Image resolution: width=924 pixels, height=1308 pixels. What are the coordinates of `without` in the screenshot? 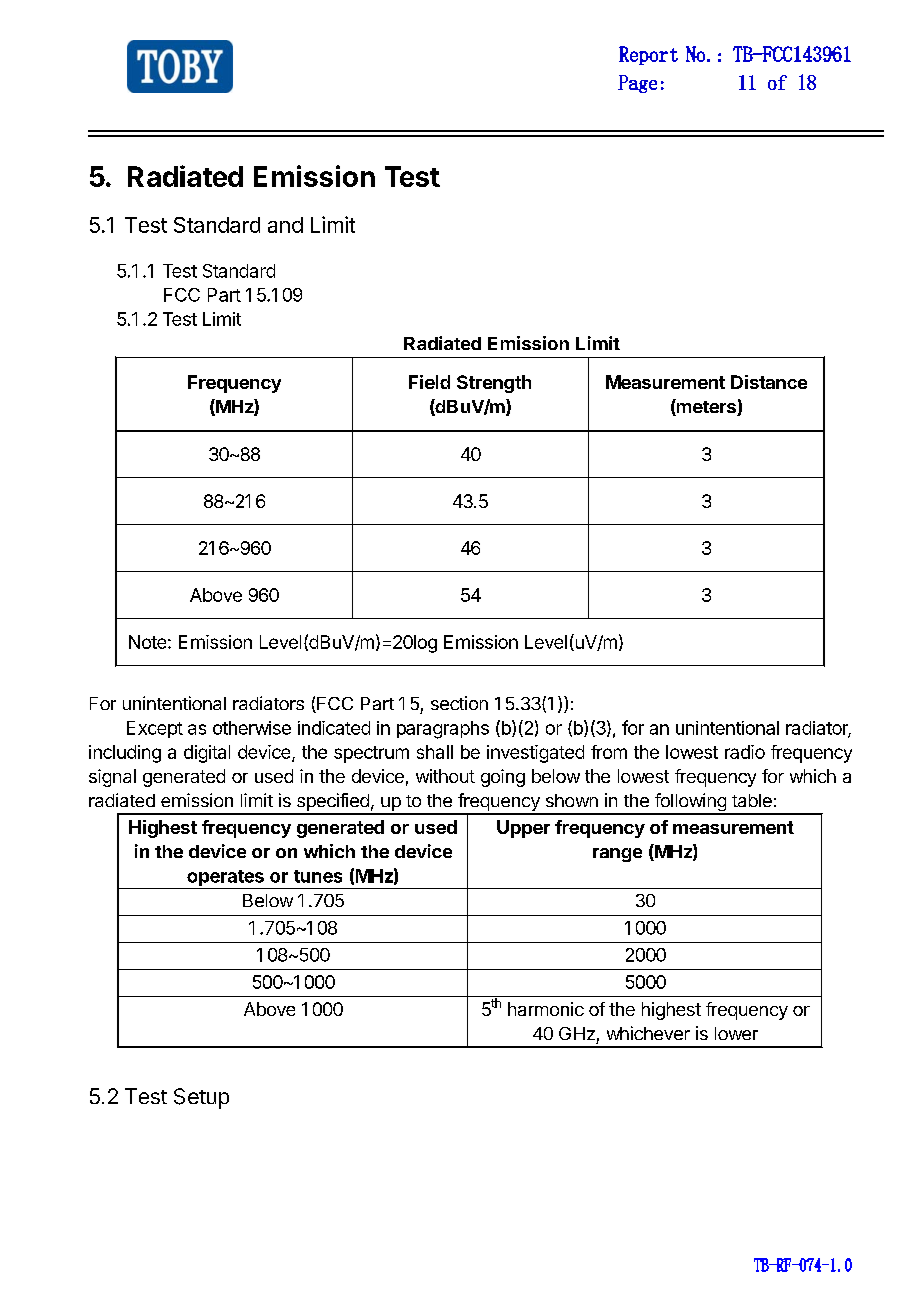 It's located at (445, 776).
